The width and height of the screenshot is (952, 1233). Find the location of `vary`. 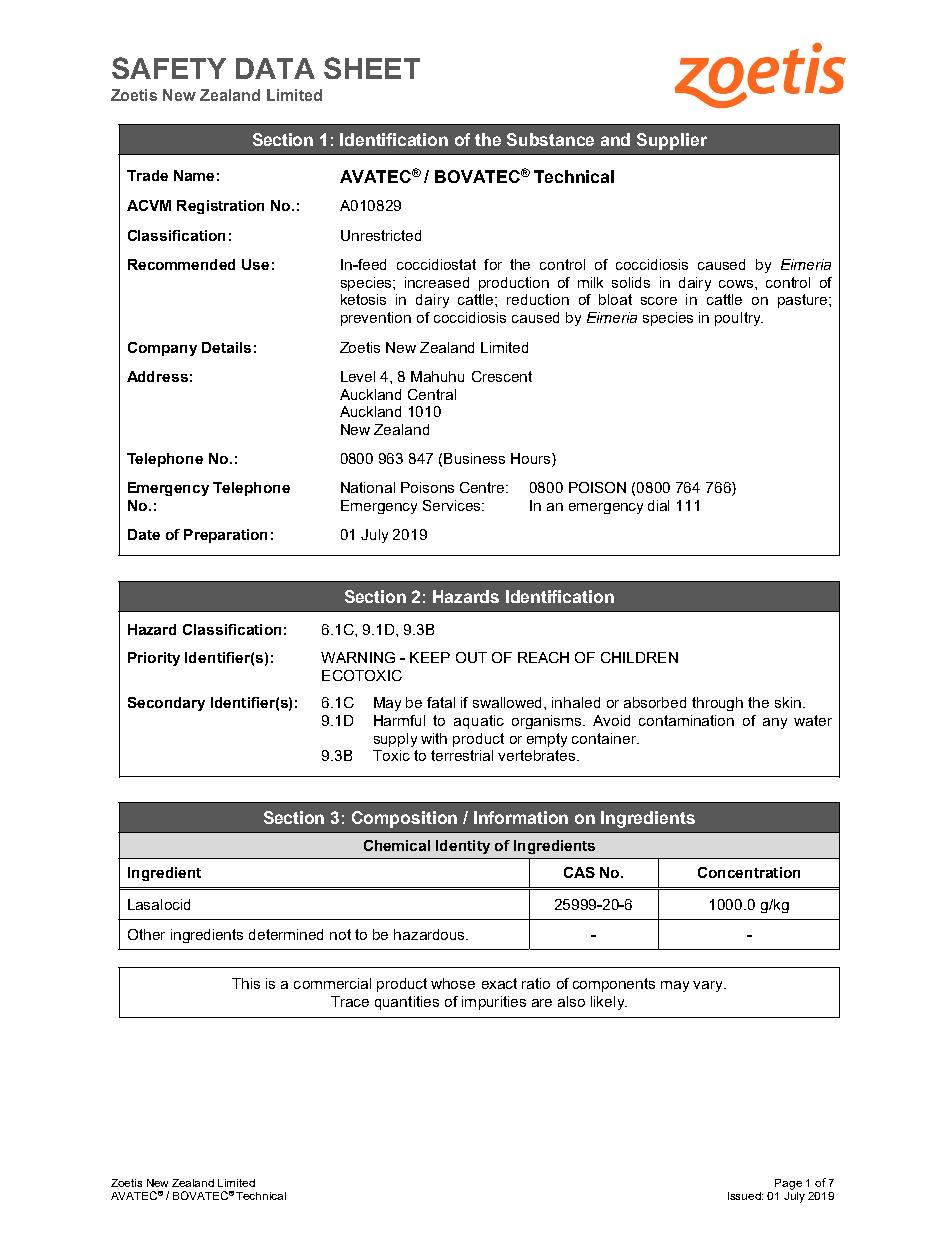

vary is located at coordinates (709, 986).
